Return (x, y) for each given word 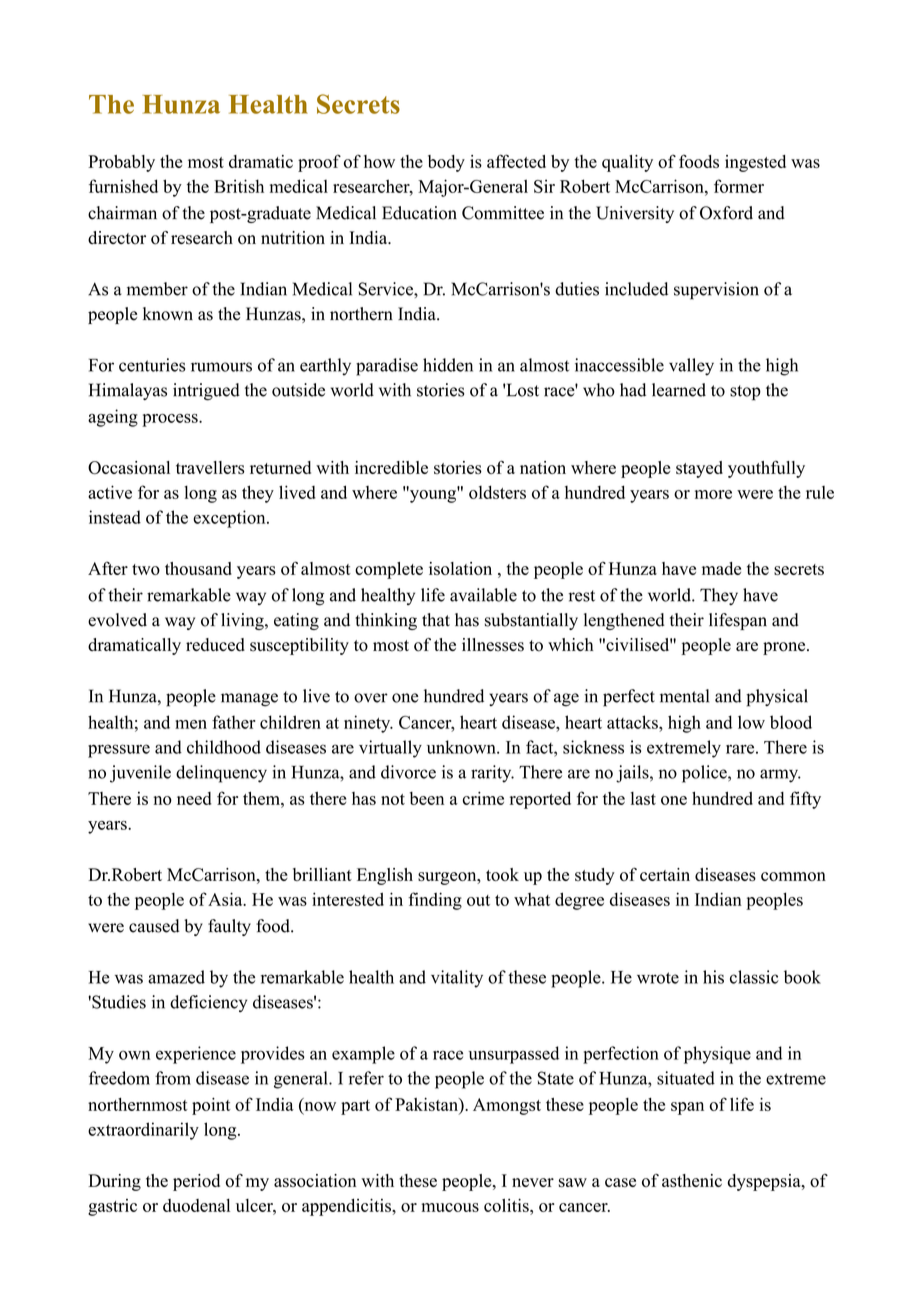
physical (777, 698)
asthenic (692, 1181)
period (196, 1182)
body (446, 163)
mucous (450, 1207)
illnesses (493, 645)
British (239, 186)
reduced (215, 644)
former (739, 186)
